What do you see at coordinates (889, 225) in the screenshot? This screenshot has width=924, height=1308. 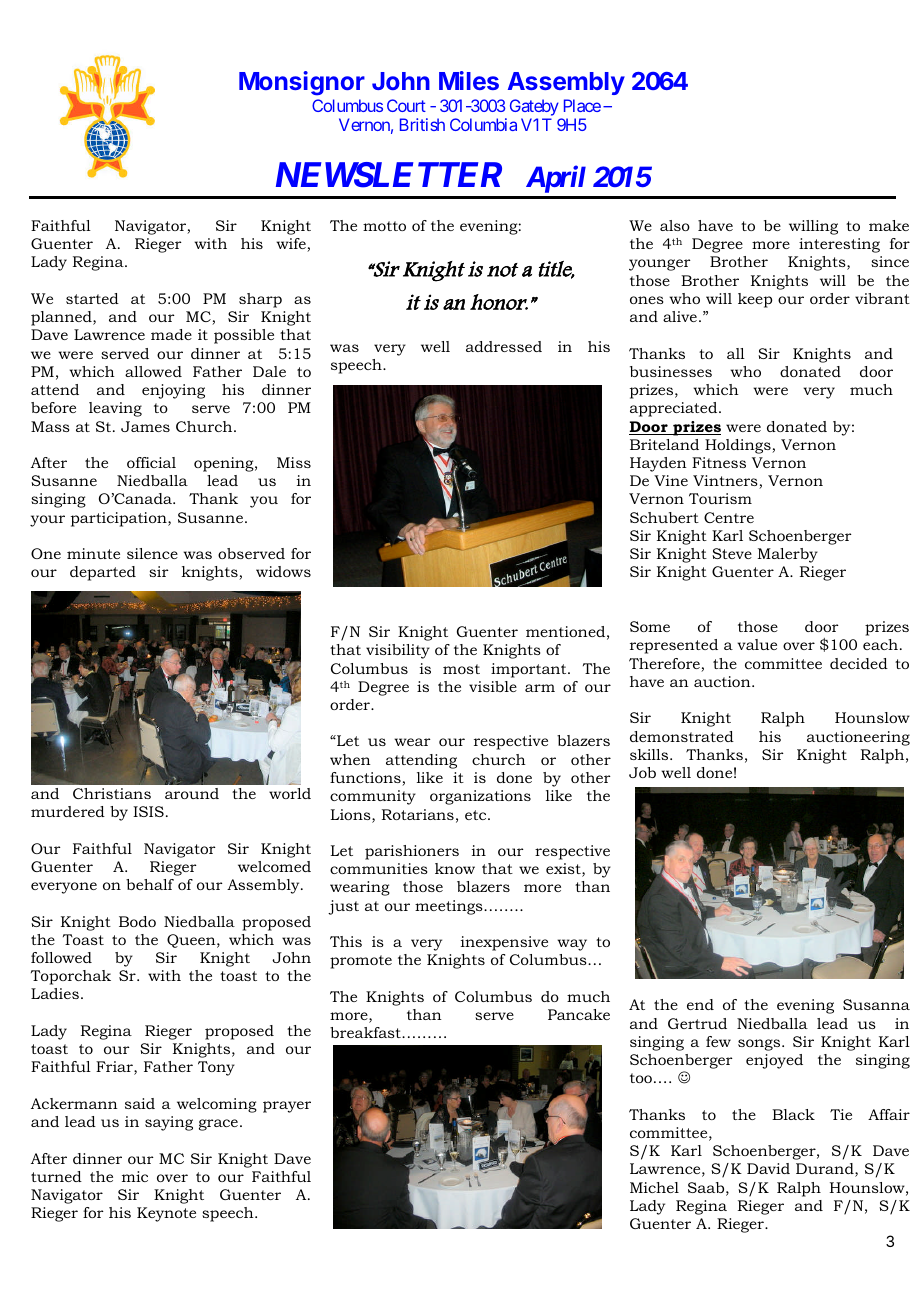 I see `make` at bounding box center [889, 225].
